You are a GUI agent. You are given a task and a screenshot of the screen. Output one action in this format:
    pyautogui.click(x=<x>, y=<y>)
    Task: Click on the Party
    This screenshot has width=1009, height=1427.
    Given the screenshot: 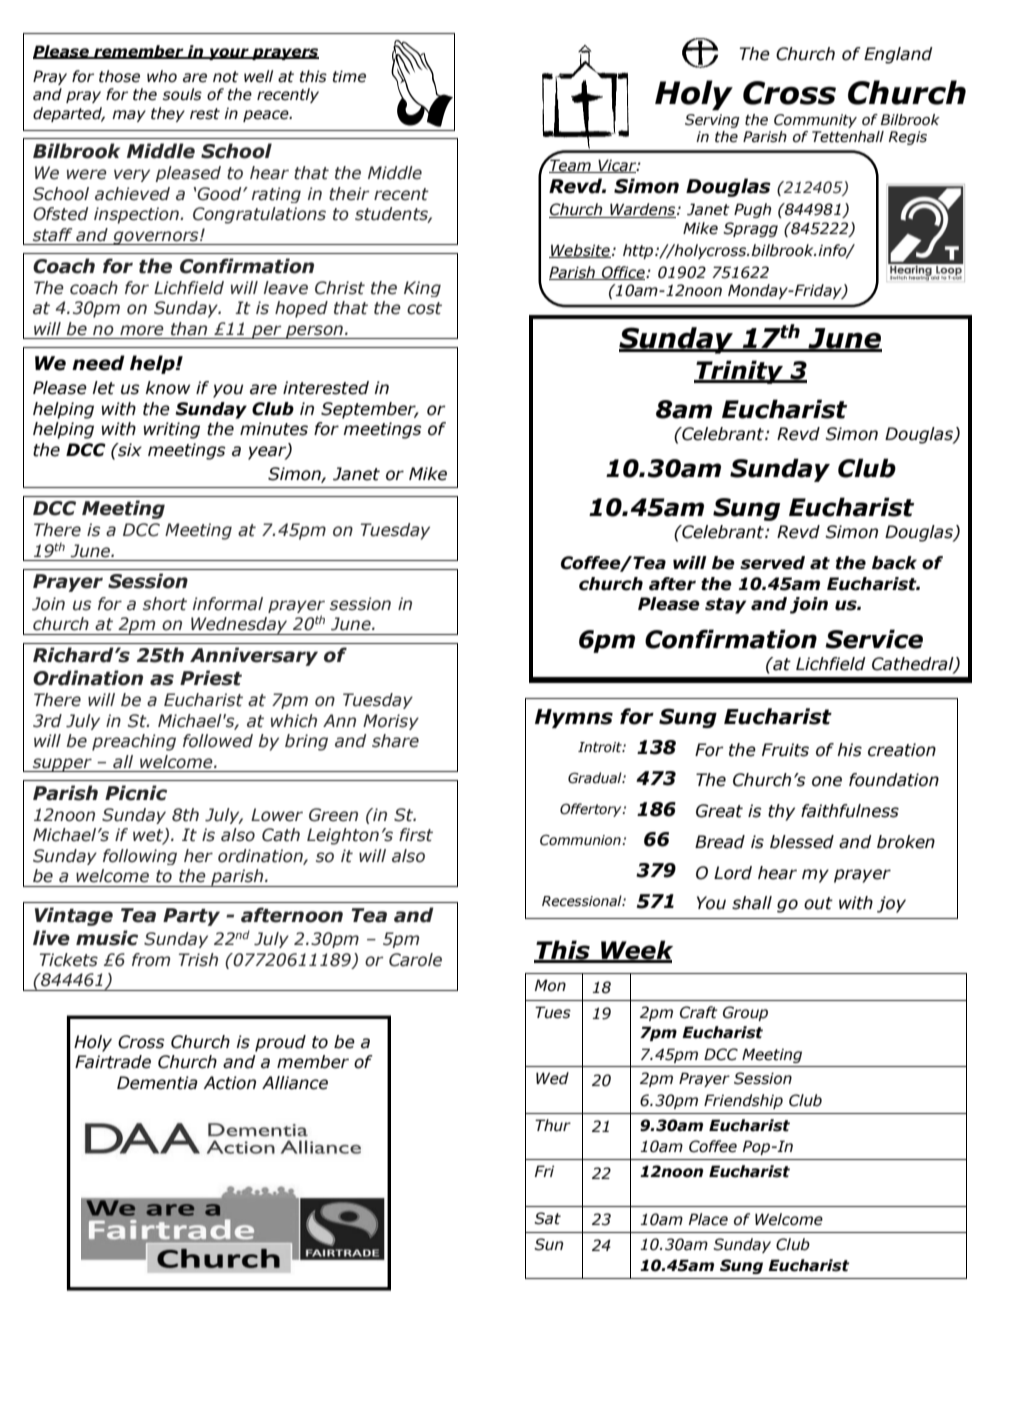 What is the action you would take?
    pyautogui.click(x=191, y=917)
